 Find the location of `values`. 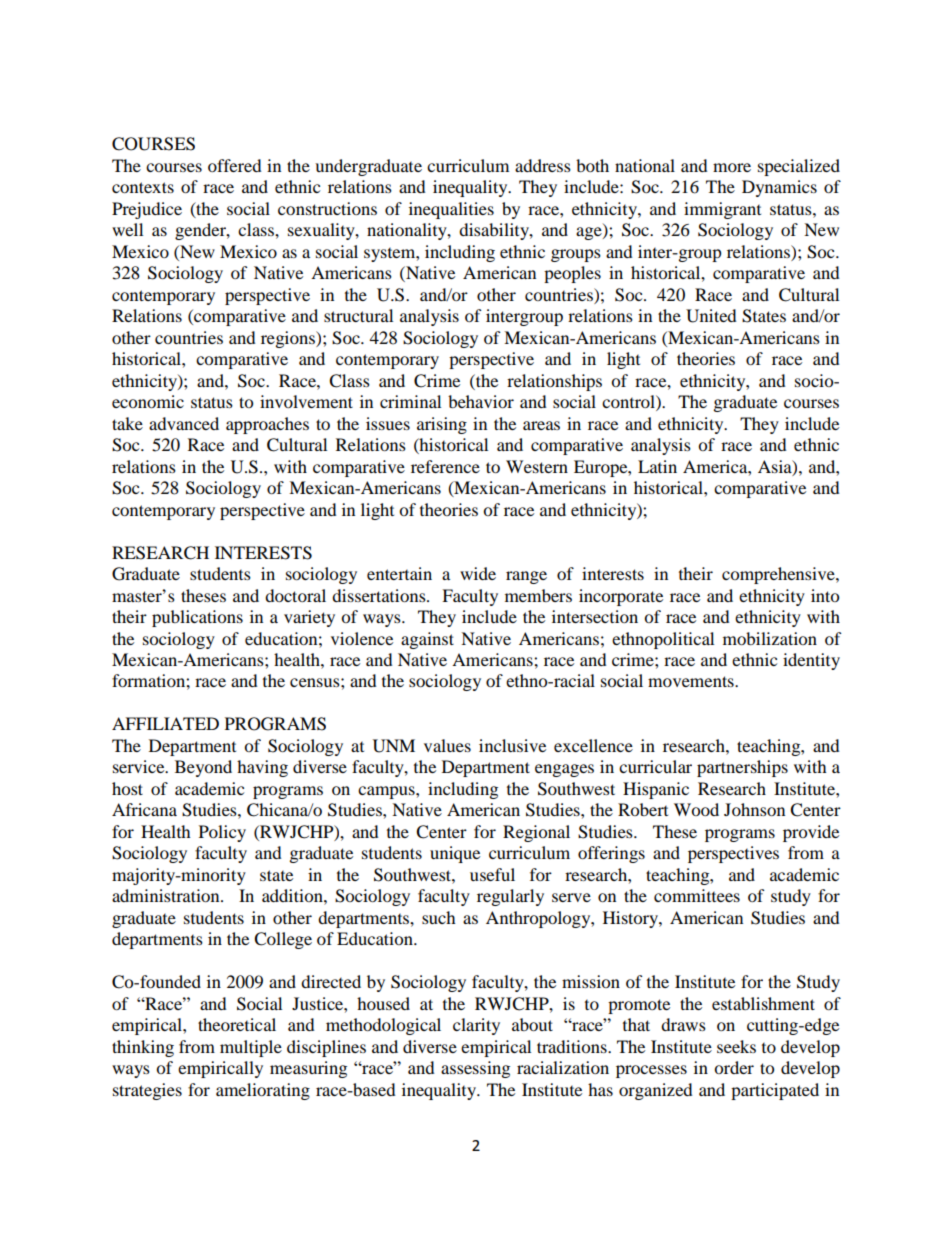

values is located at coordinates (447, 745).
